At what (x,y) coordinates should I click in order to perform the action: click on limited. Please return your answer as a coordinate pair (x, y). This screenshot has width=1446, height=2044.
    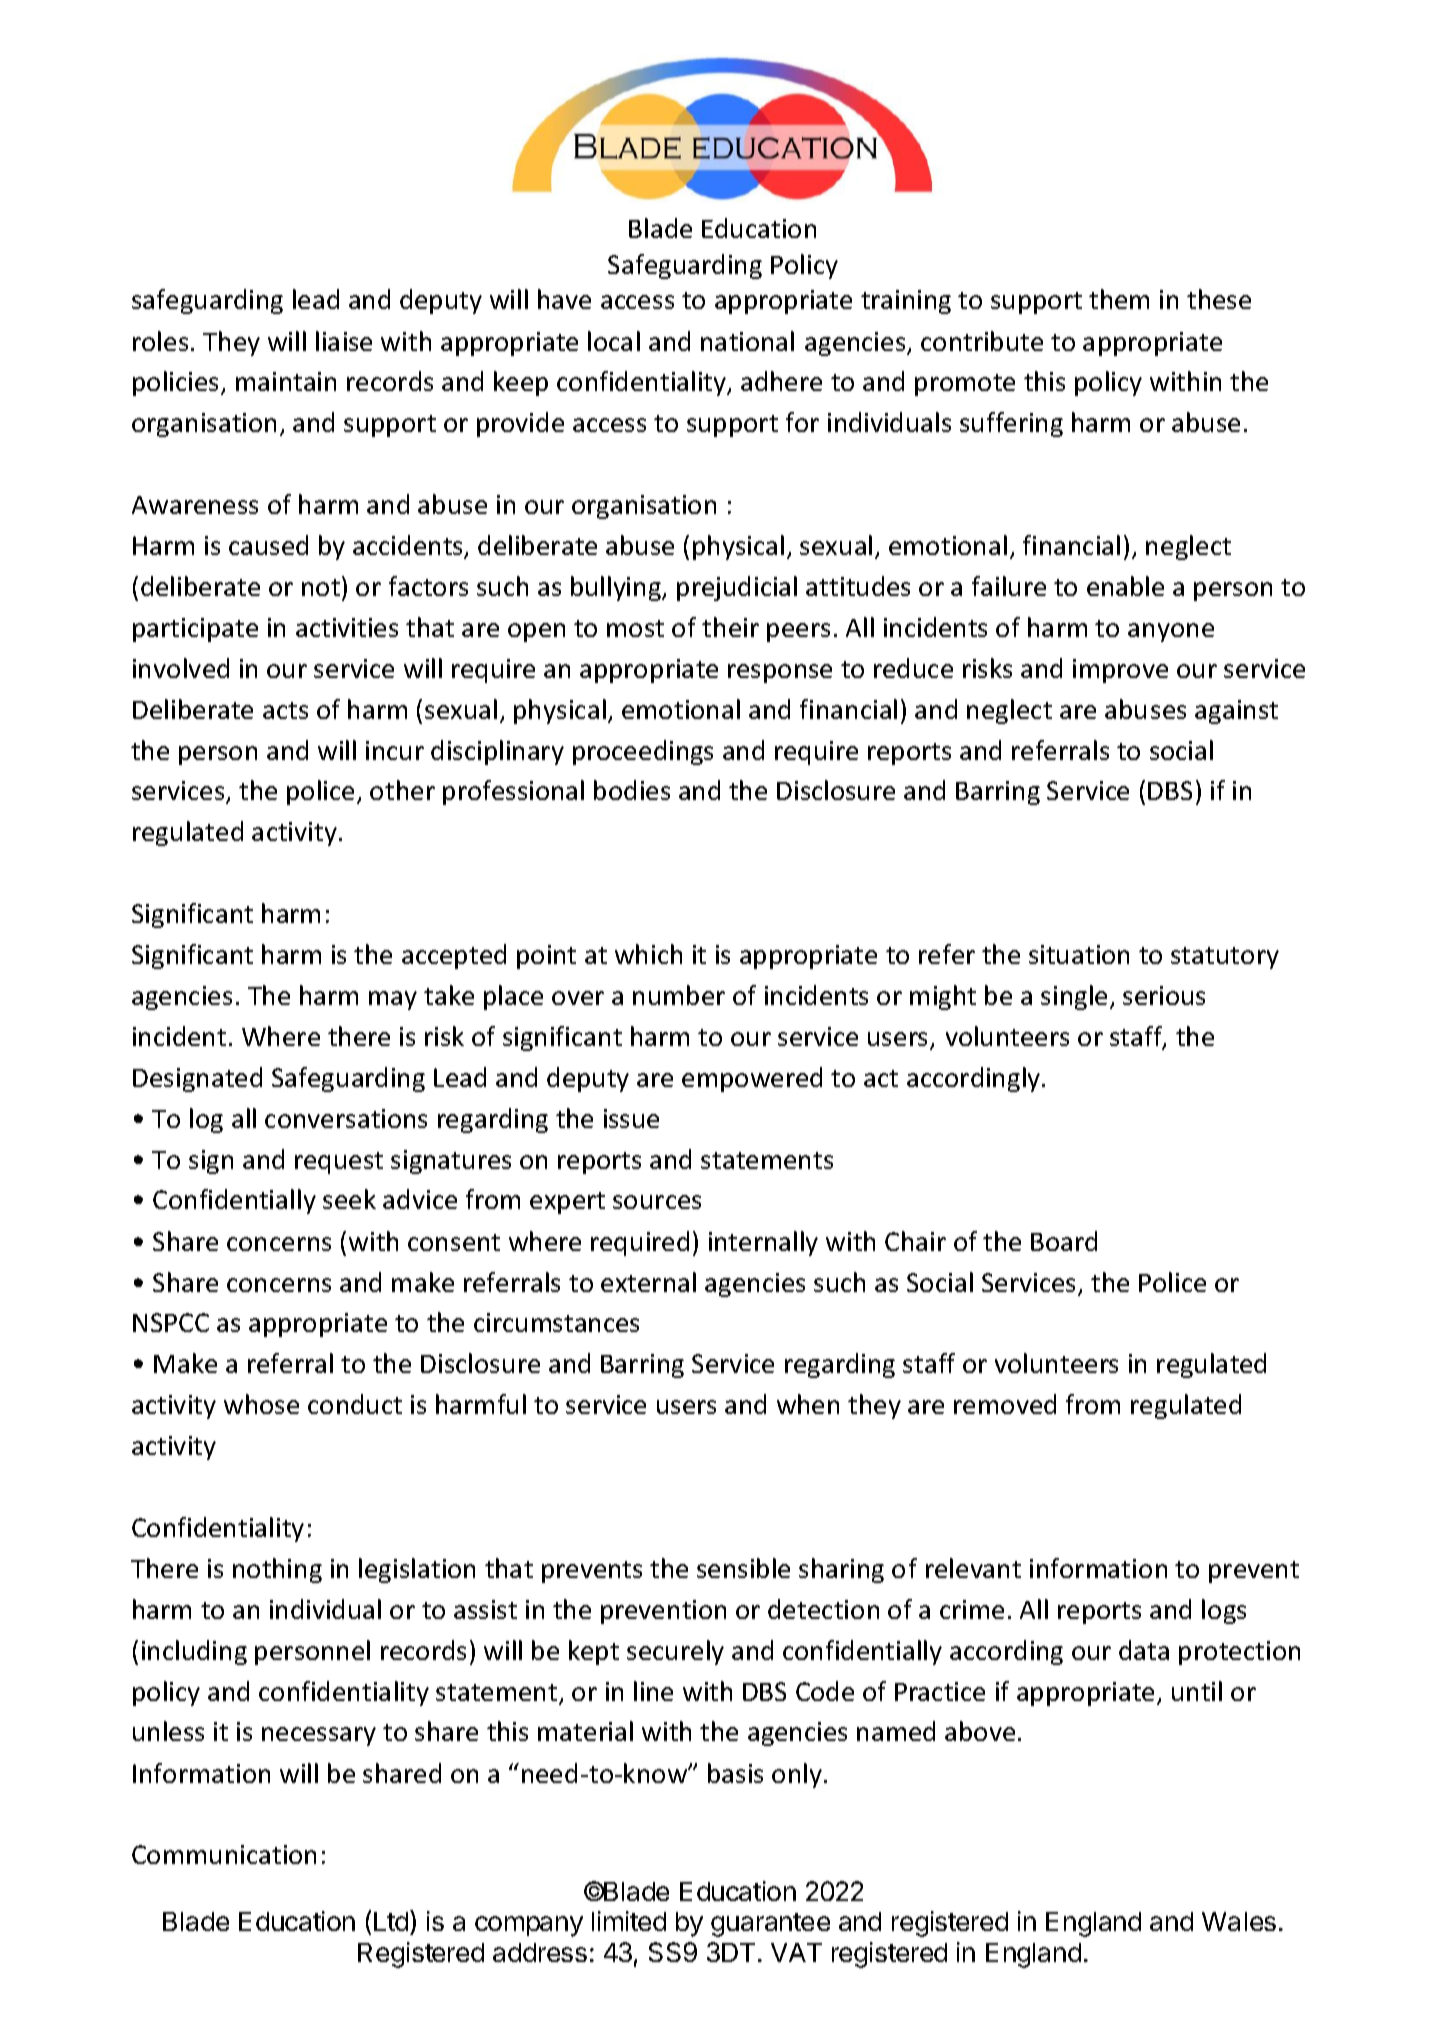
    Looking at the image, I should click on (629, 1921).
